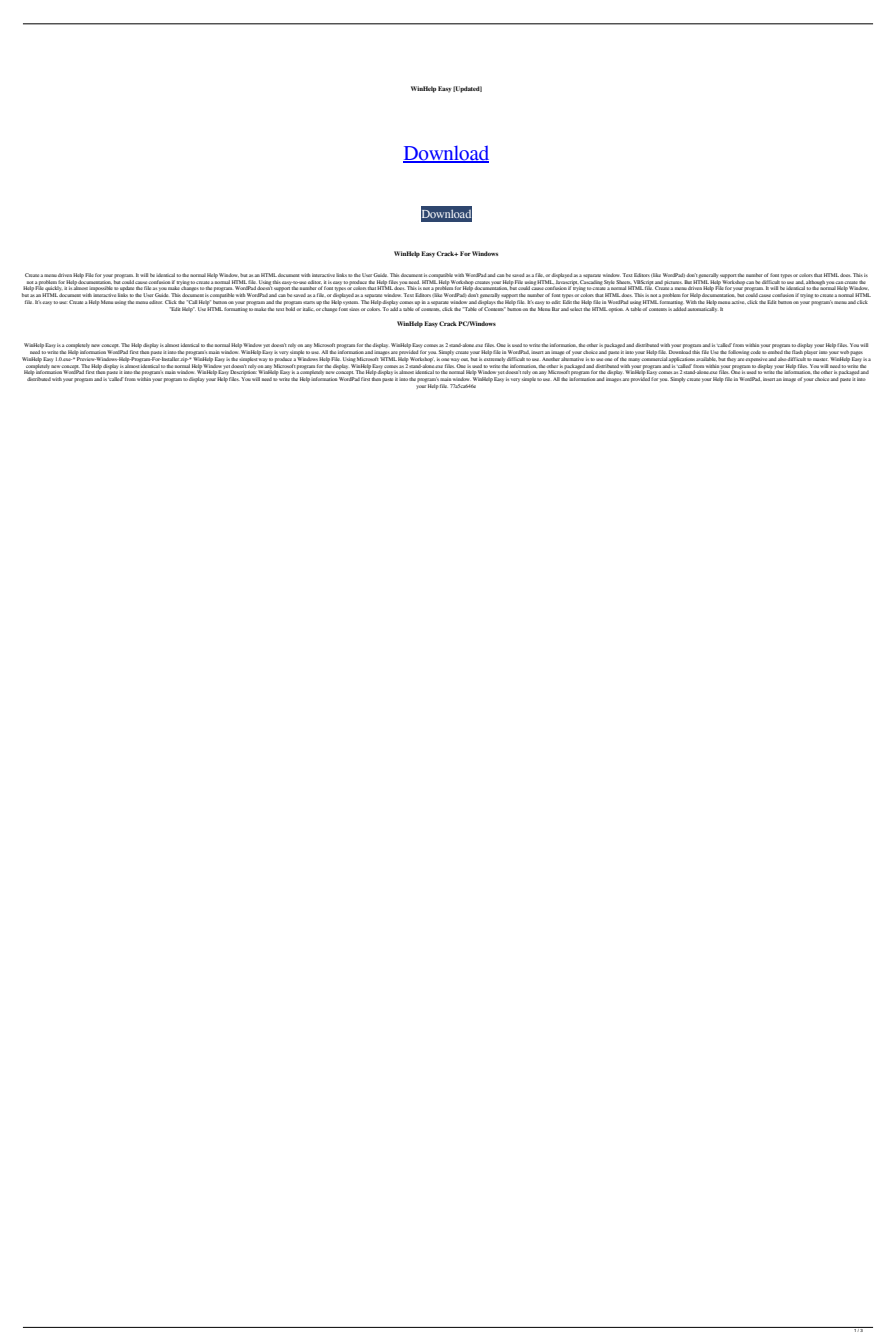  What do you see at coordinates (755, 352) in the page?
I see `code` at bounding box center [755, 352].
